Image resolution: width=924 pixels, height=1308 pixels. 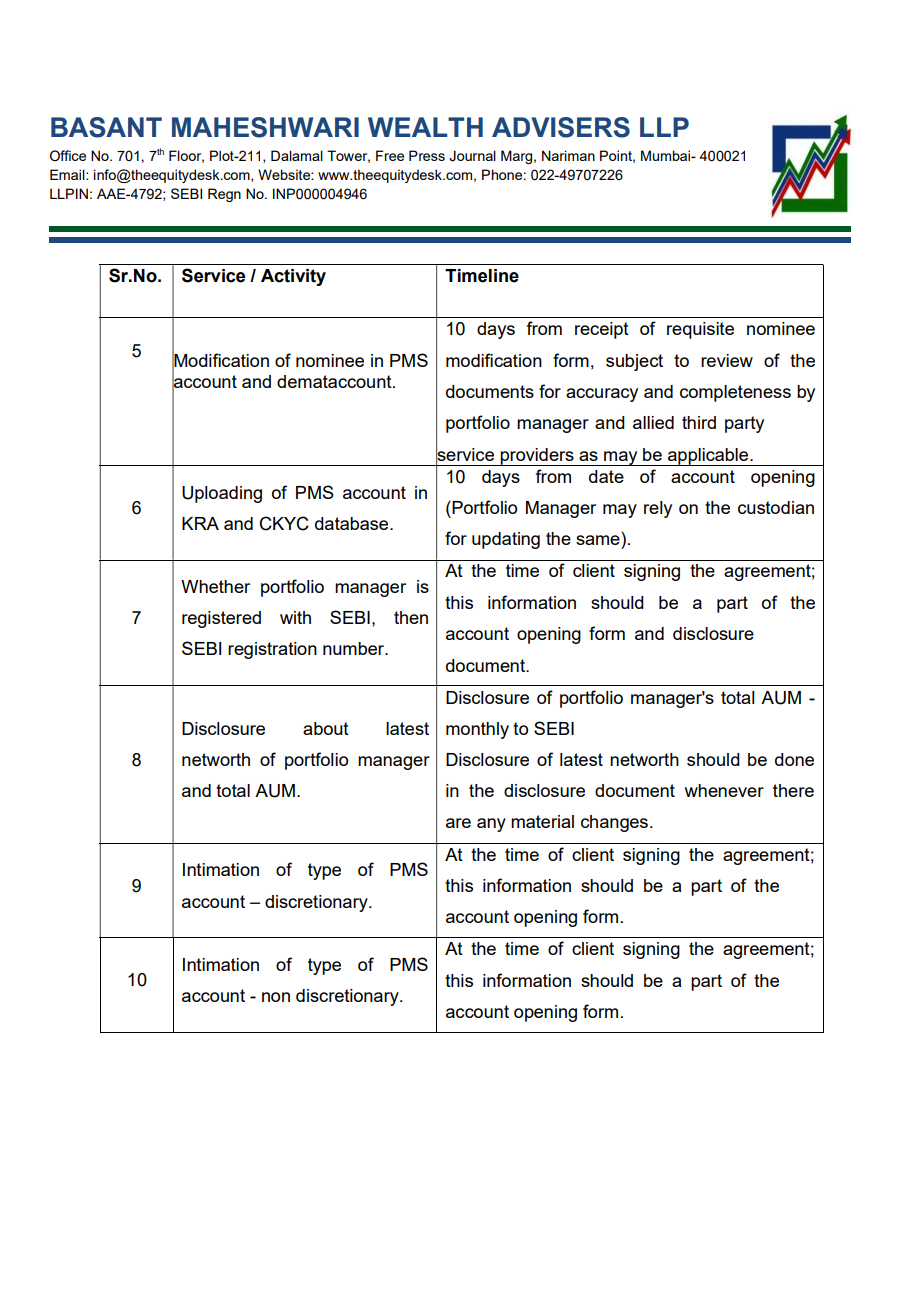 I want to click on Press, so click(x=427, y=155).
